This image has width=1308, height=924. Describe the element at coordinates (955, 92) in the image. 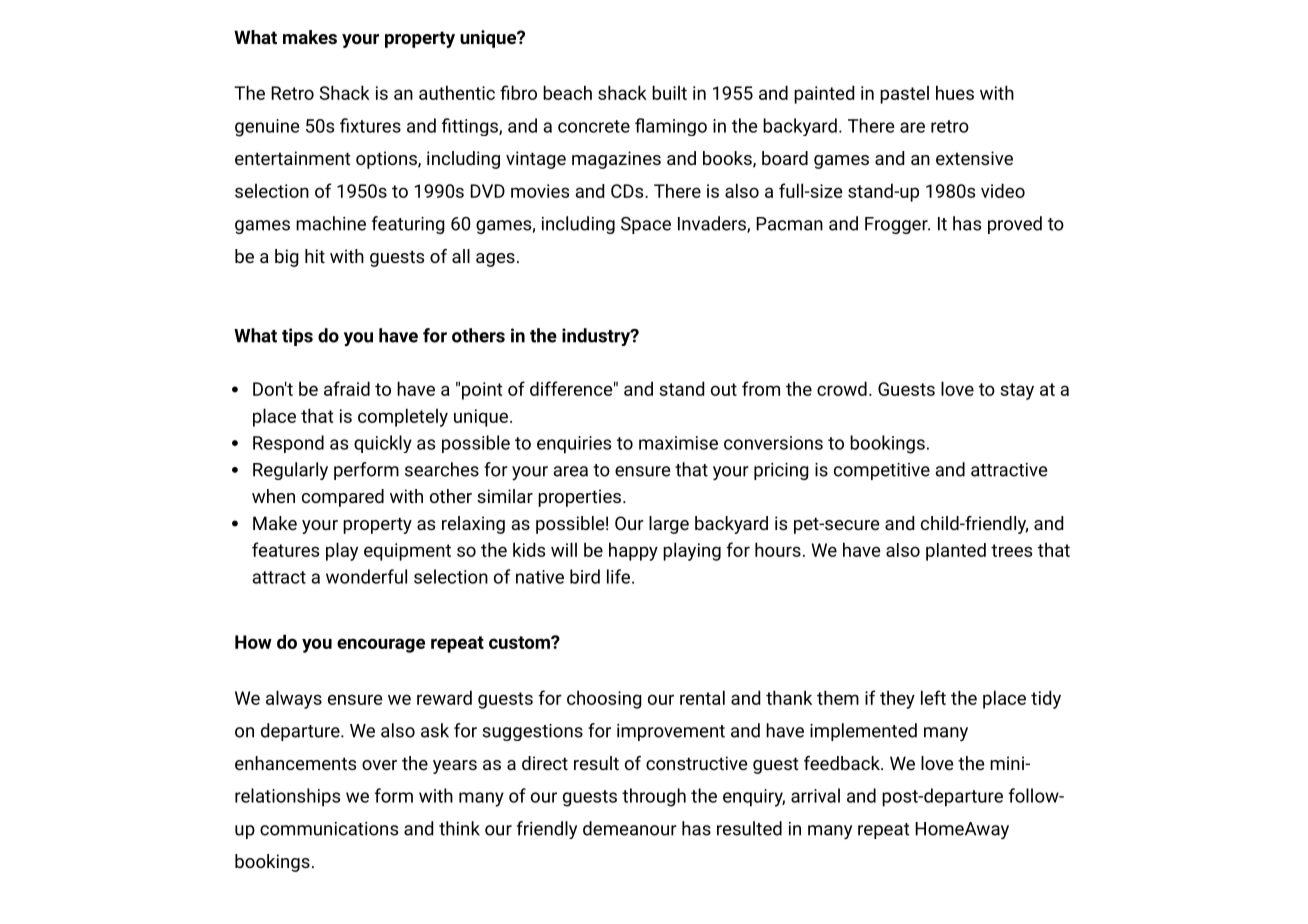

I see `hues` at that location.
